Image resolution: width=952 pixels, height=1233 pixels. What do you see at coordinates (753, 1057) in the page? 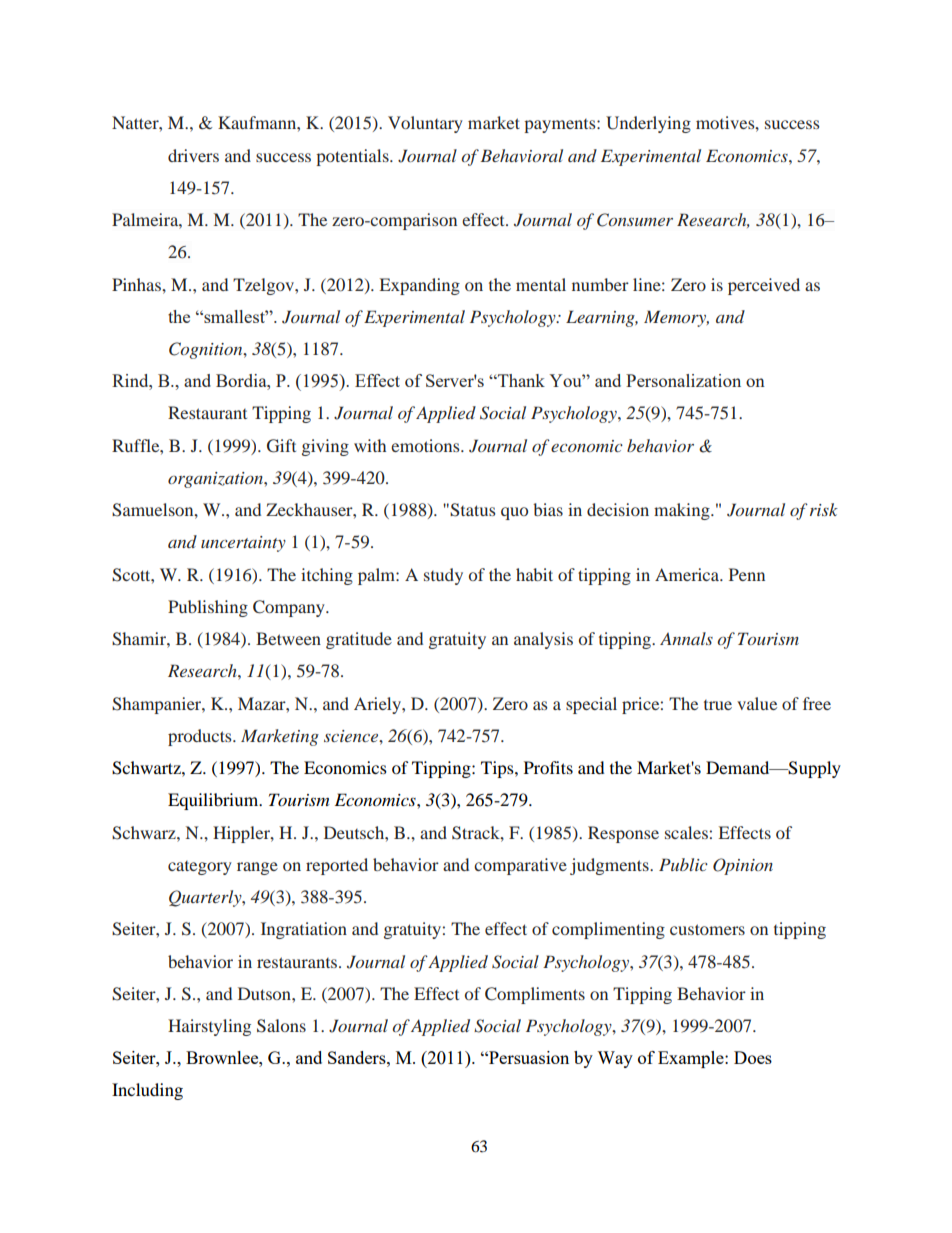
I see `Does` at bounding box center [753, 1057].
